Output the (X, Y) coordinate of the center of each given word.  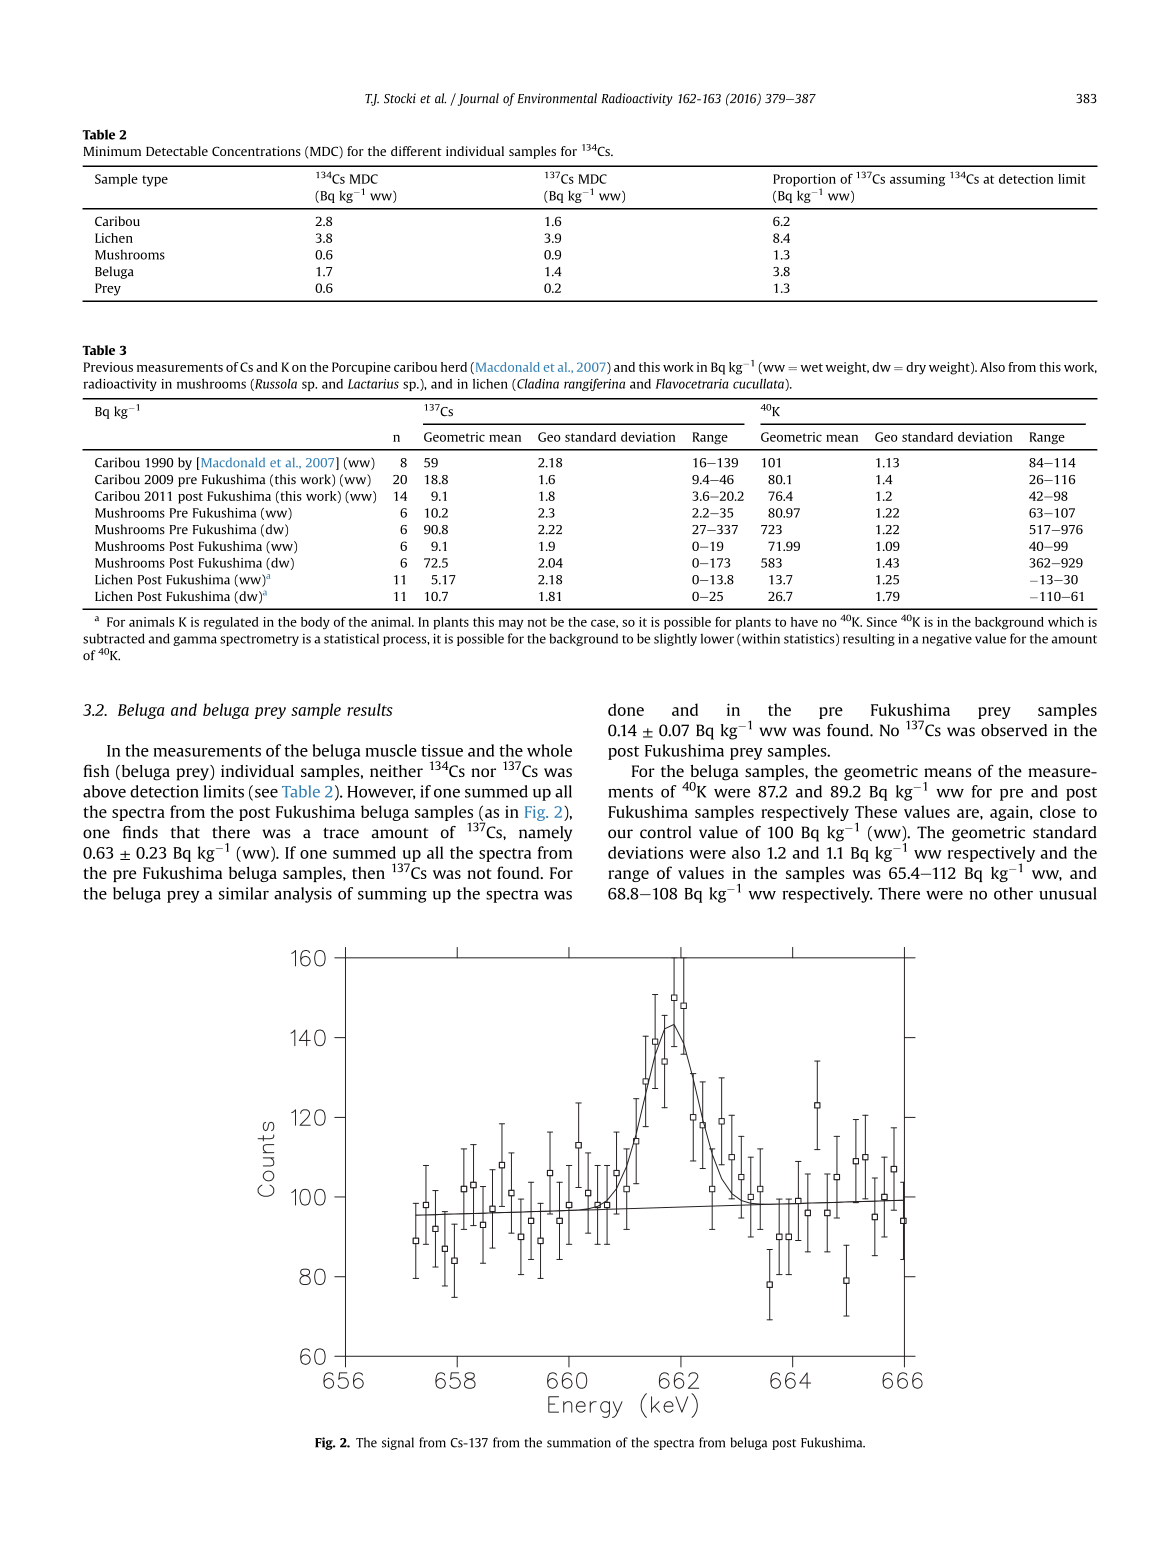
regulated (231, 623)
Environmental (557, 98)
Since (882, 622)
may (511, 625)
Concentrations (256, 151)
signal (398, 1443)
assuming (917, 180)
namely (545, 834)
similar (244, 893)
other (1013, 893)
